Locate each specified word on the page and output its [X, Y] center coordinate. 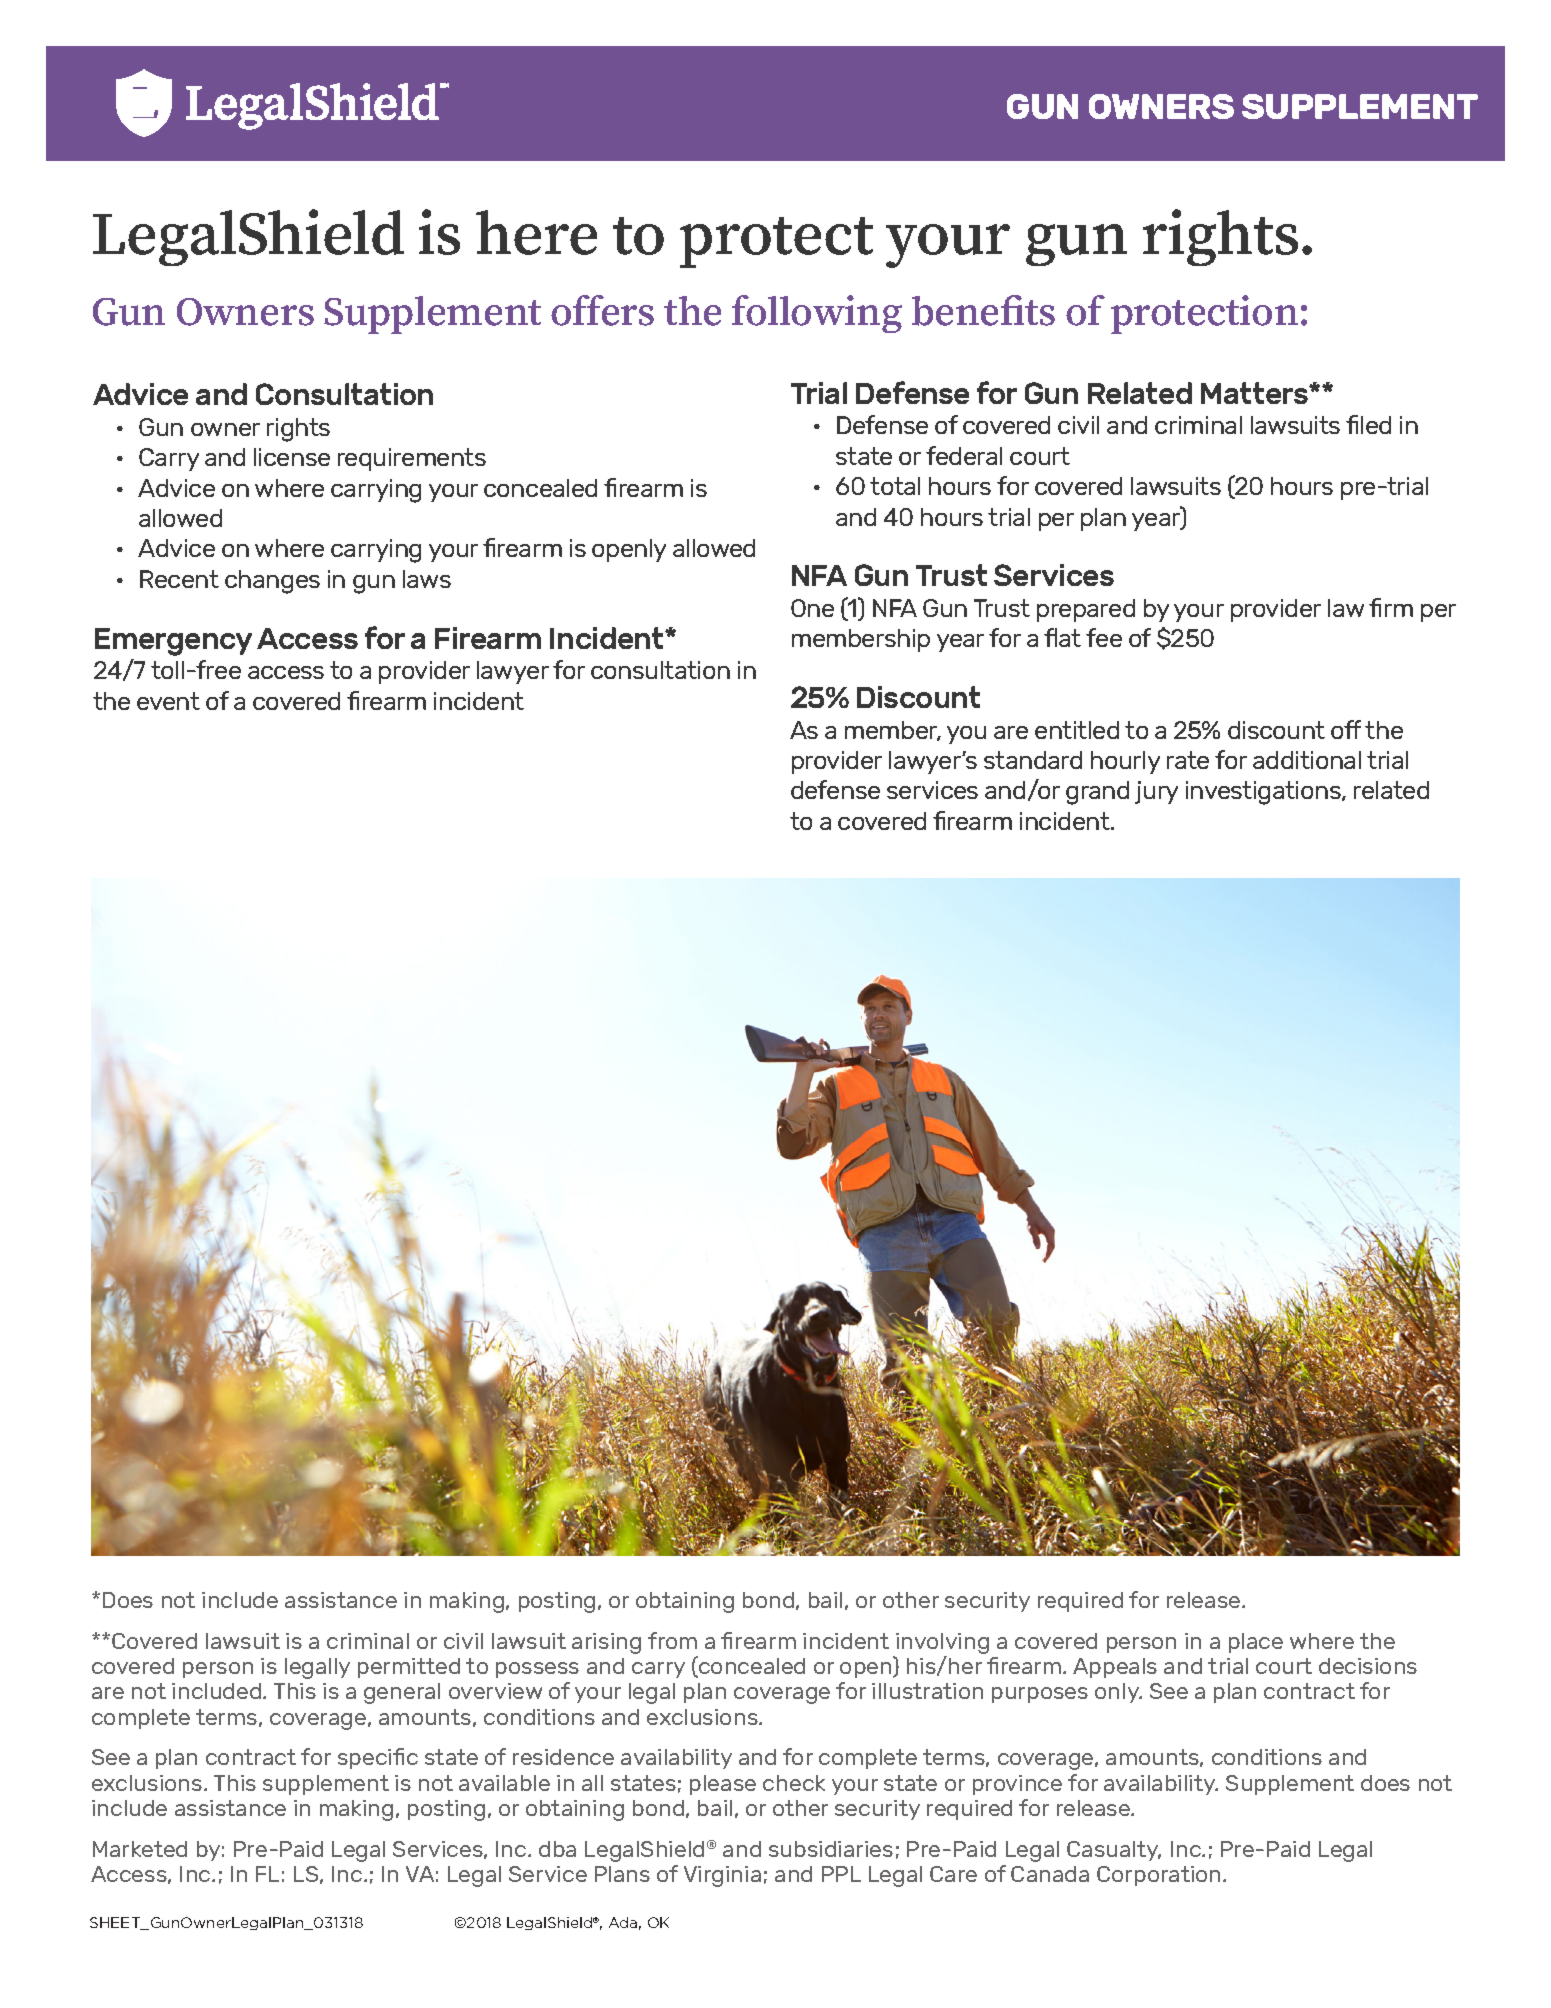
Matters [1256, 393]
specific [378, 1758]
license [292, 457]
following [817, 314]
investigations [1264, 793]
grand [1097, 793]
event [168, 701]
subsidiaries [831, 1849]
